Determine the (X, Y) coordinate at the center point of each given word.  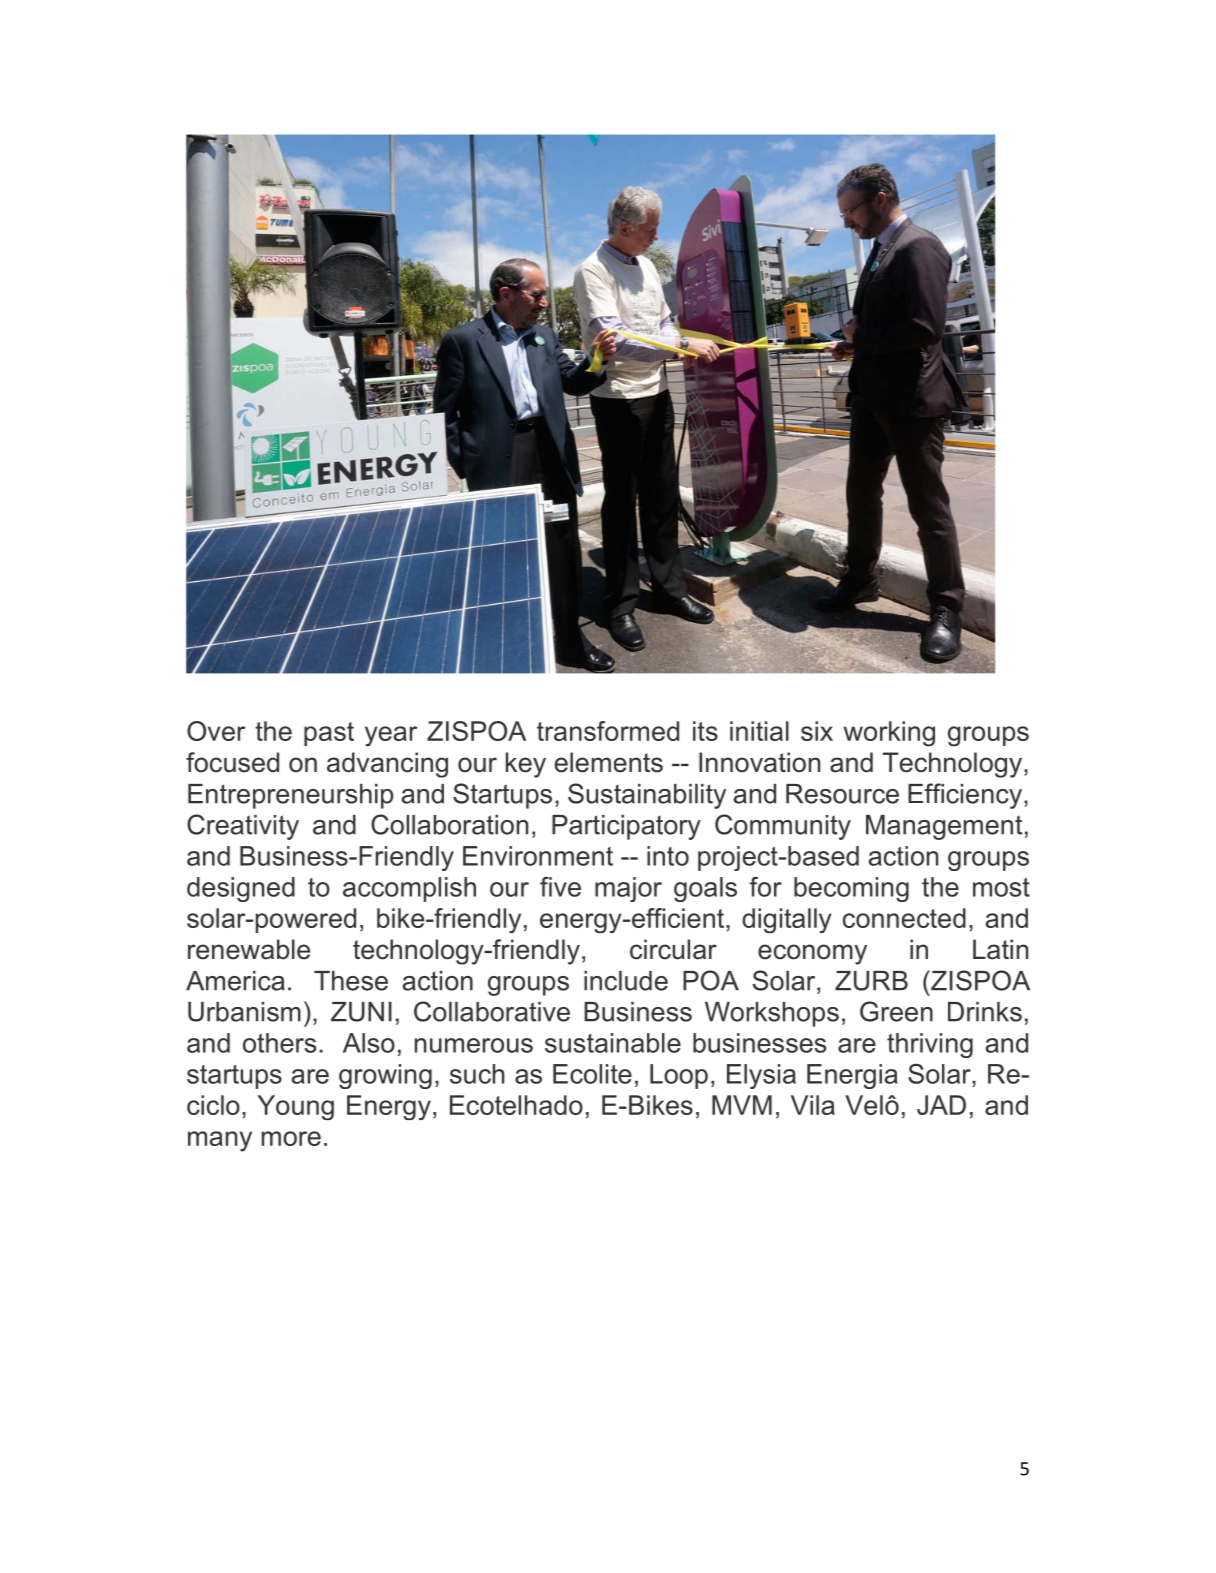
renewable (249, 949)
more (291, 1138)
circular (673, 949)
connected (904, 918)
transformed (608, 731)
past (329, 734)
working (889, 734)
